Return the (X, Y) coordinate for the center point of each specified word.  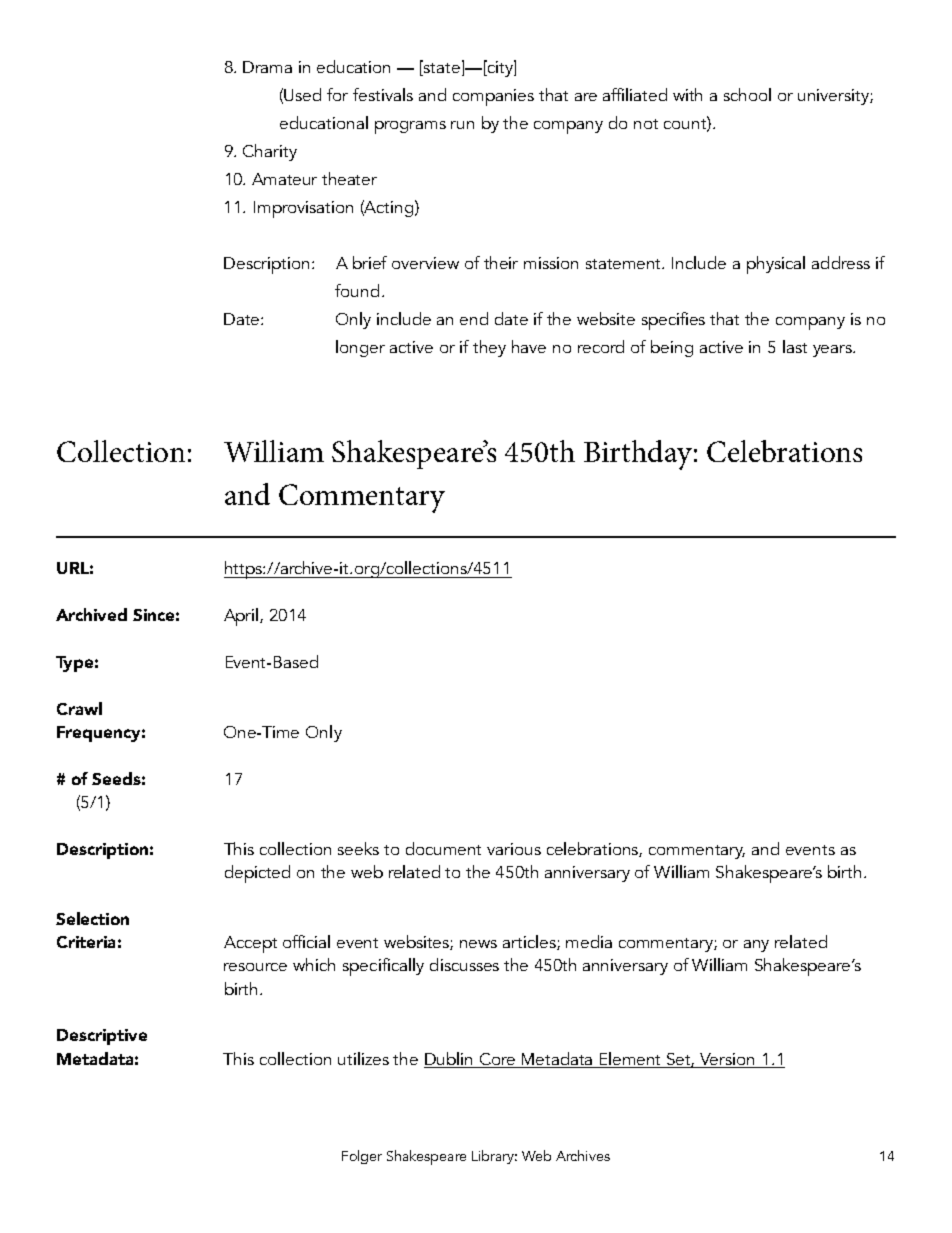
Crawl (79, 708)
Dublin (448, 1058)
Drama (267, 67)
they (489, 348)
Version (727, 1059)
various (514, 849)
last (795, 346)
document (443, 848)
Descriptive (102, 1037)
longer (360, 348)
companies (493, 97)
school (747, 94)
